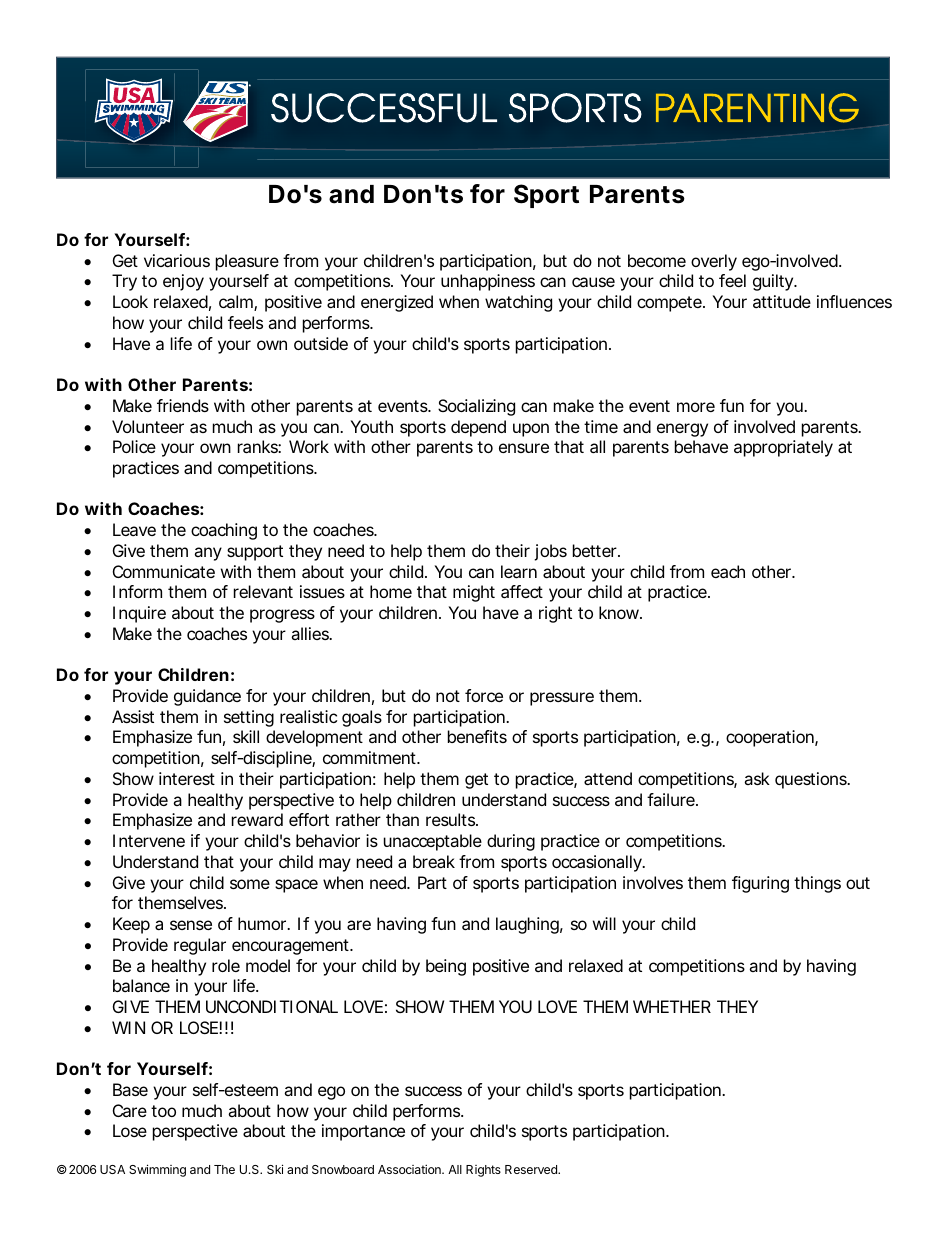 The image size is (952, 1233). Describe the element at coordinates (474, 593) in the page. I see `might` at that location.
